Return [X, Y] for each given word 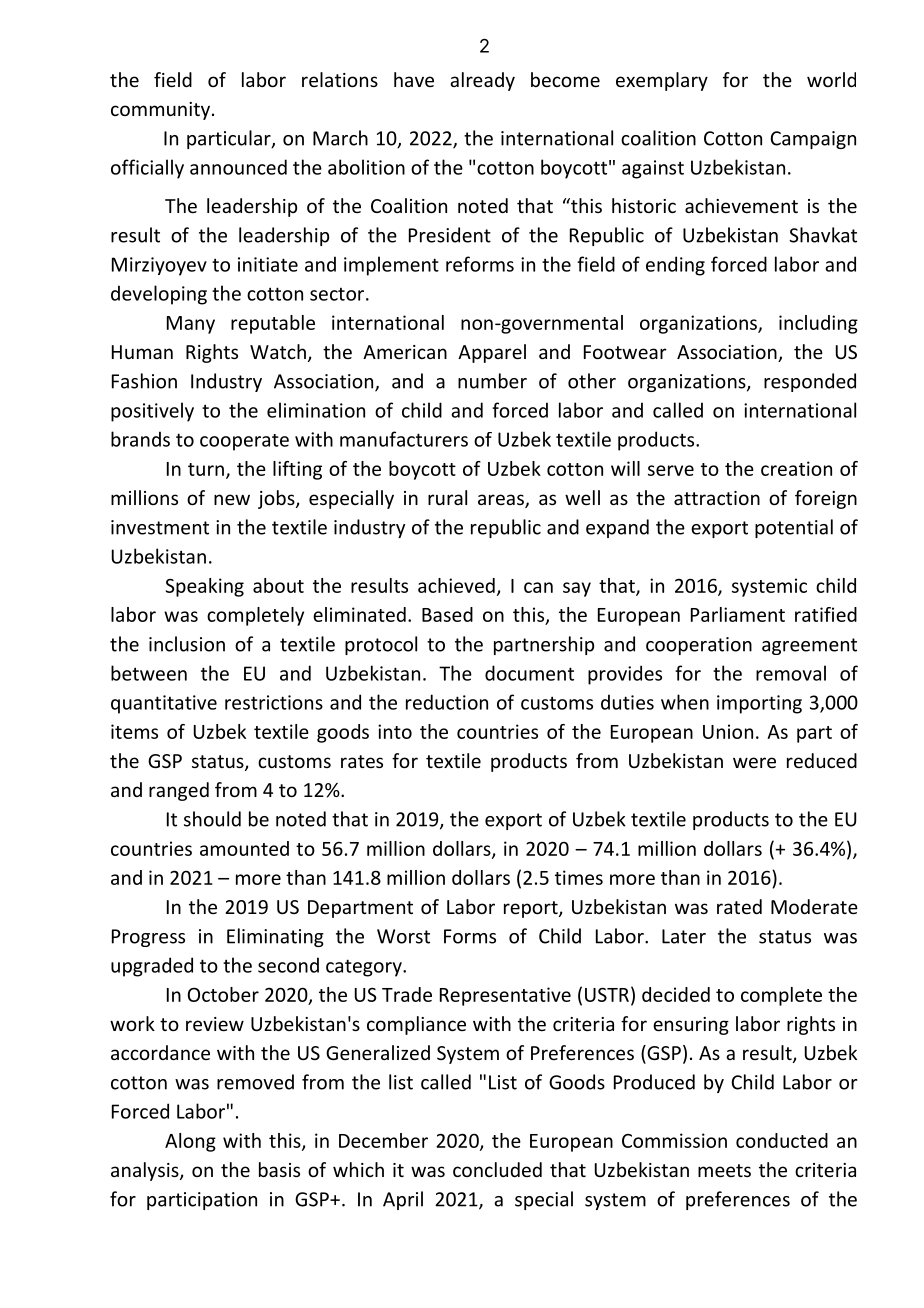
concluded [497, 1169]
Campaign [813, 140]
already [482, 81]
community [160, 111]
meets [724, 1170]
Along [190, 1142]
